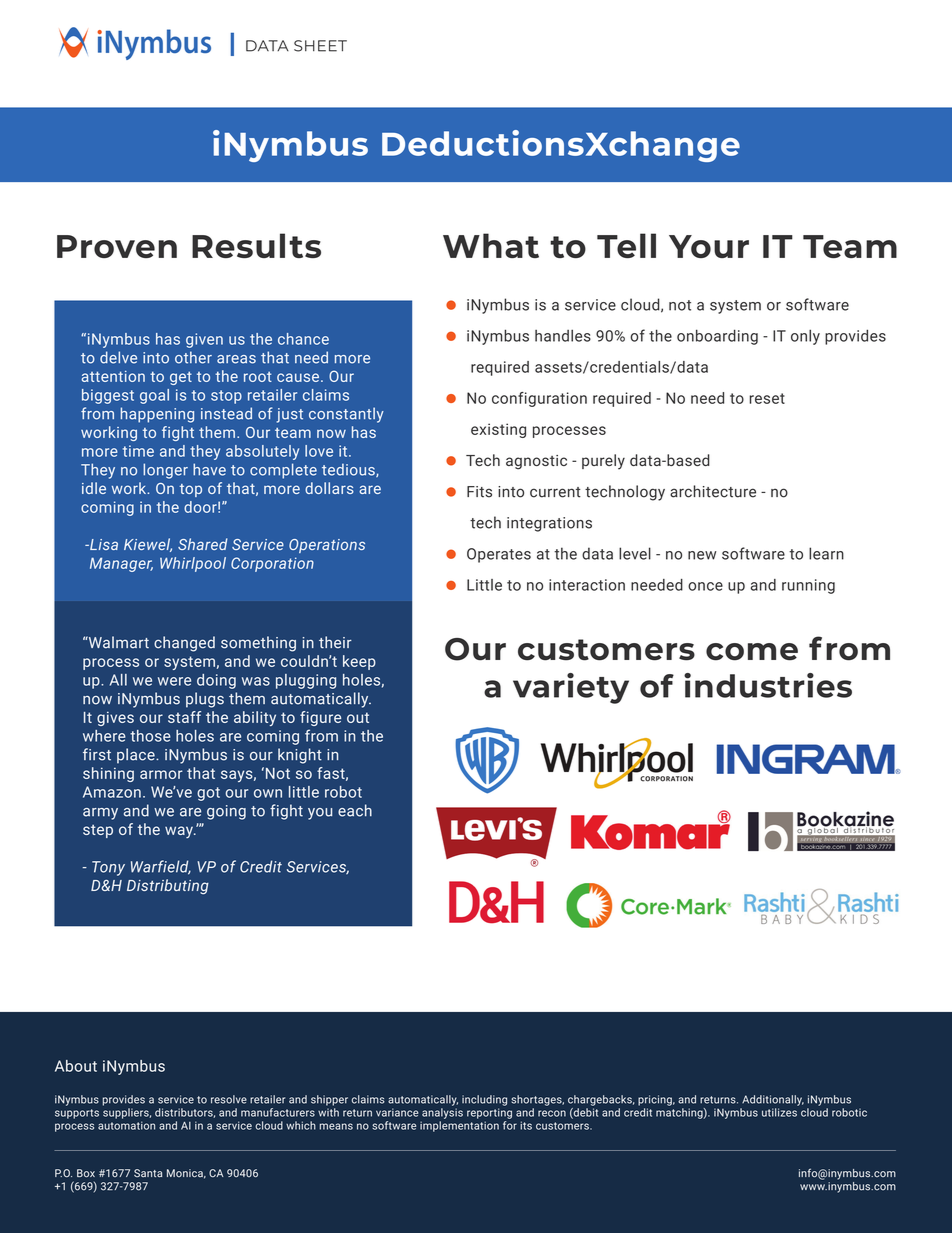 The image size is (952, 1233). Describe the element at coordinates (499, 555) in the document. I see `Operates` at that location.
